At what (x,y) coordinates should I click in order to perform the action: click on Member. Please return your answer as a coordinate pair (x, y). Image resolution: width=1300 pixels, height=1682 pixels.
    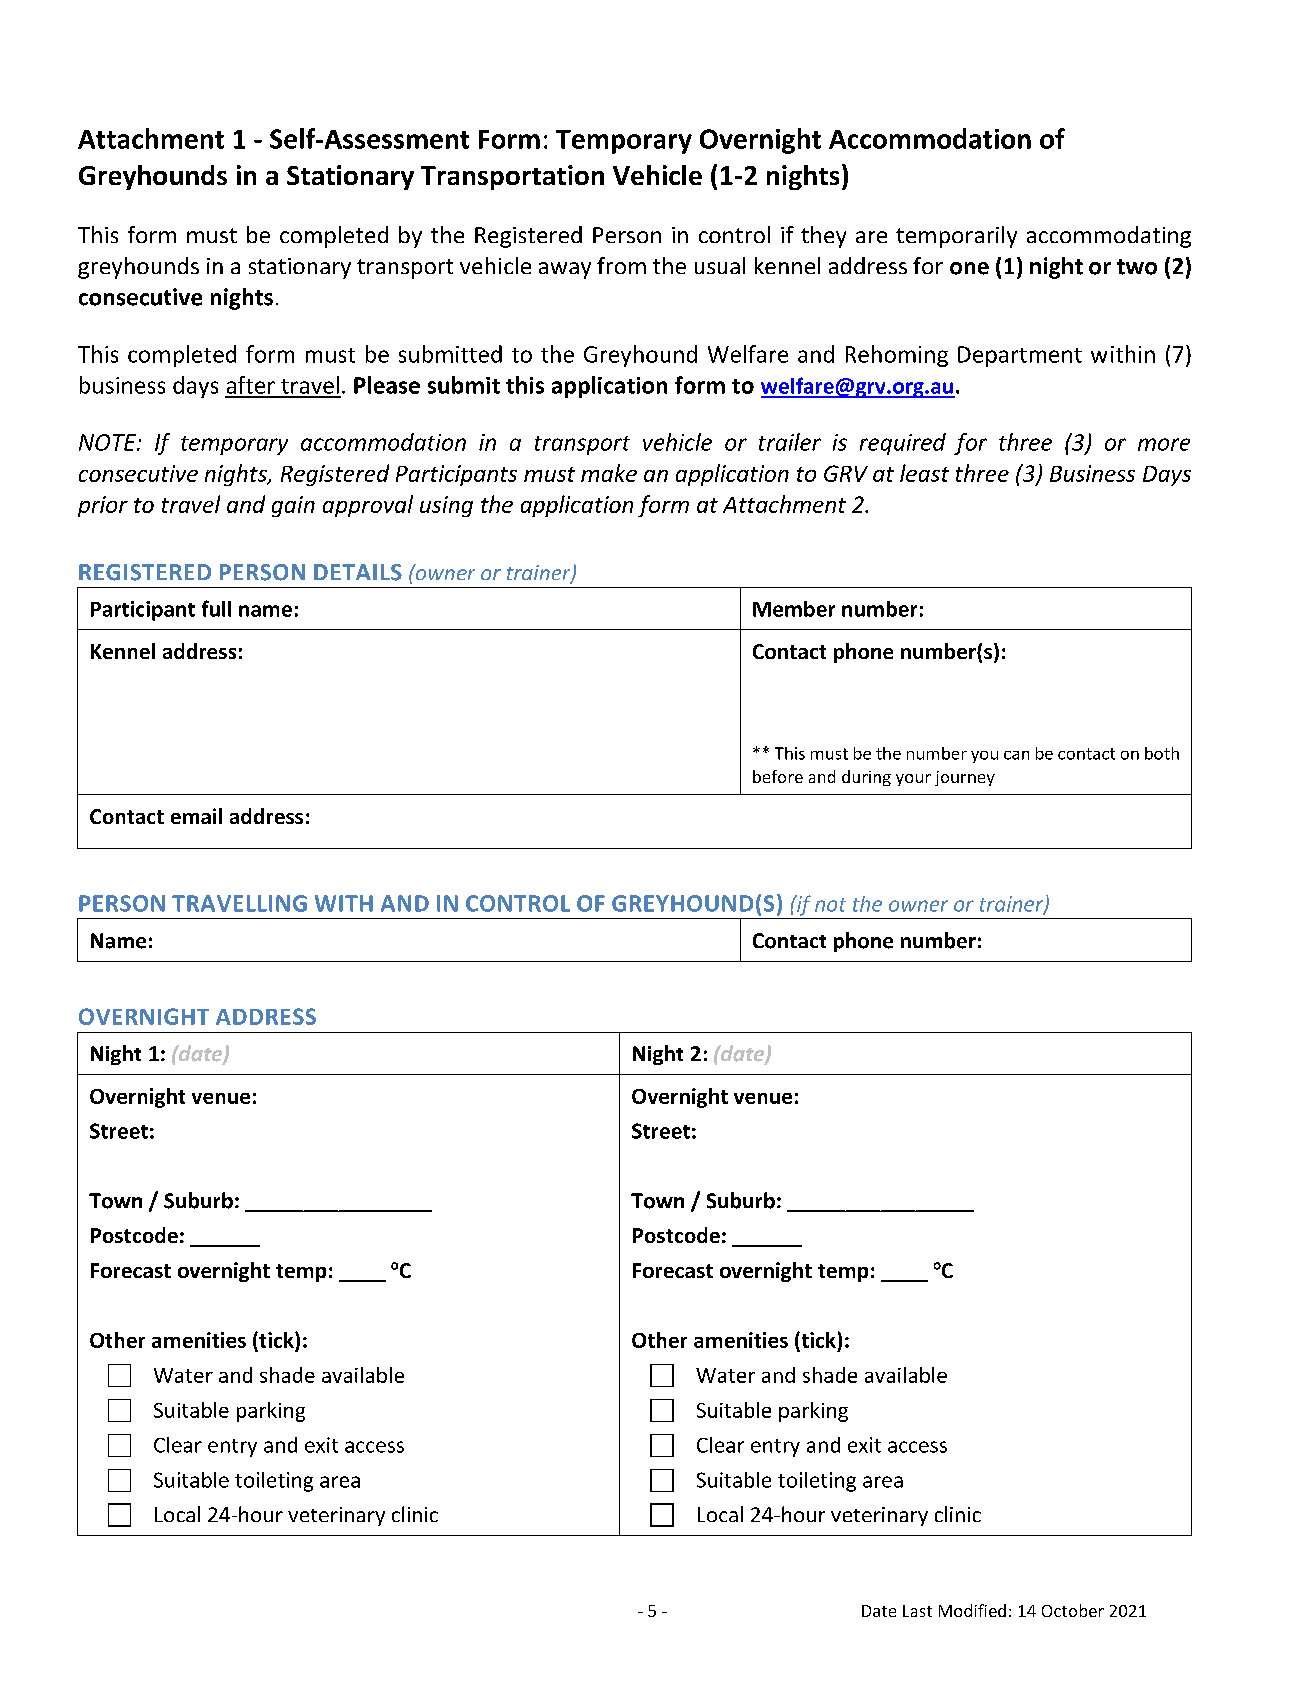
    Looking at the image, I should click on (794, 609).
